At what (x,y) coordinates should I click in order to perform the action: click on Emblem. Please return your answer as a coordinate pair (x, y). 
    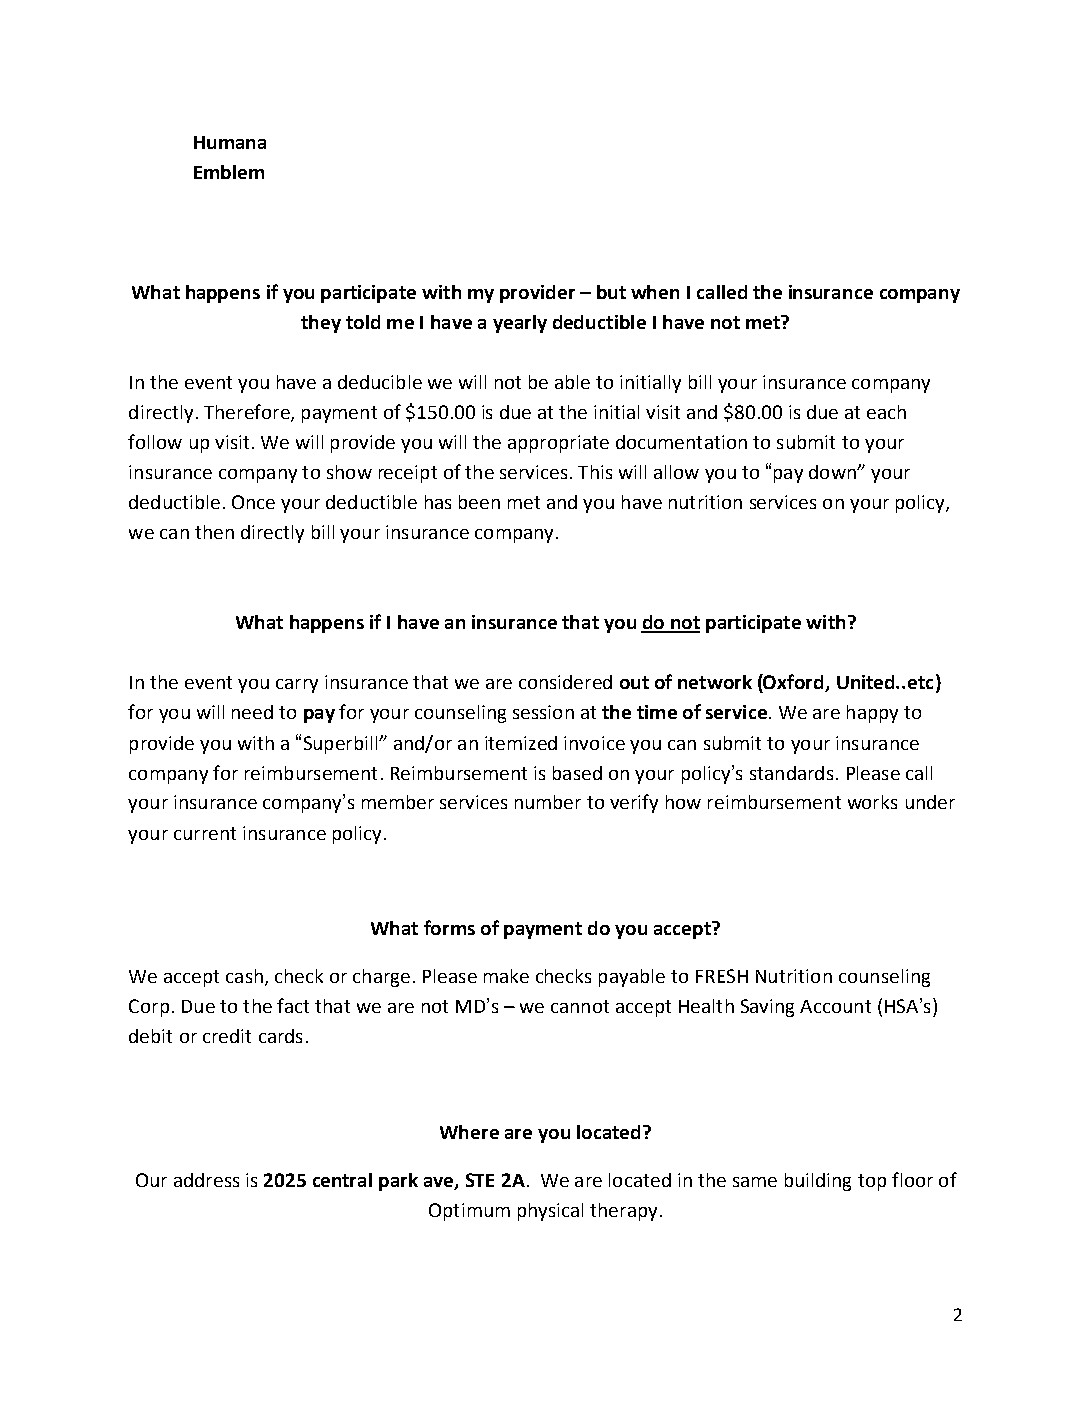
    Looking at the image, I should click on (229, 172).
